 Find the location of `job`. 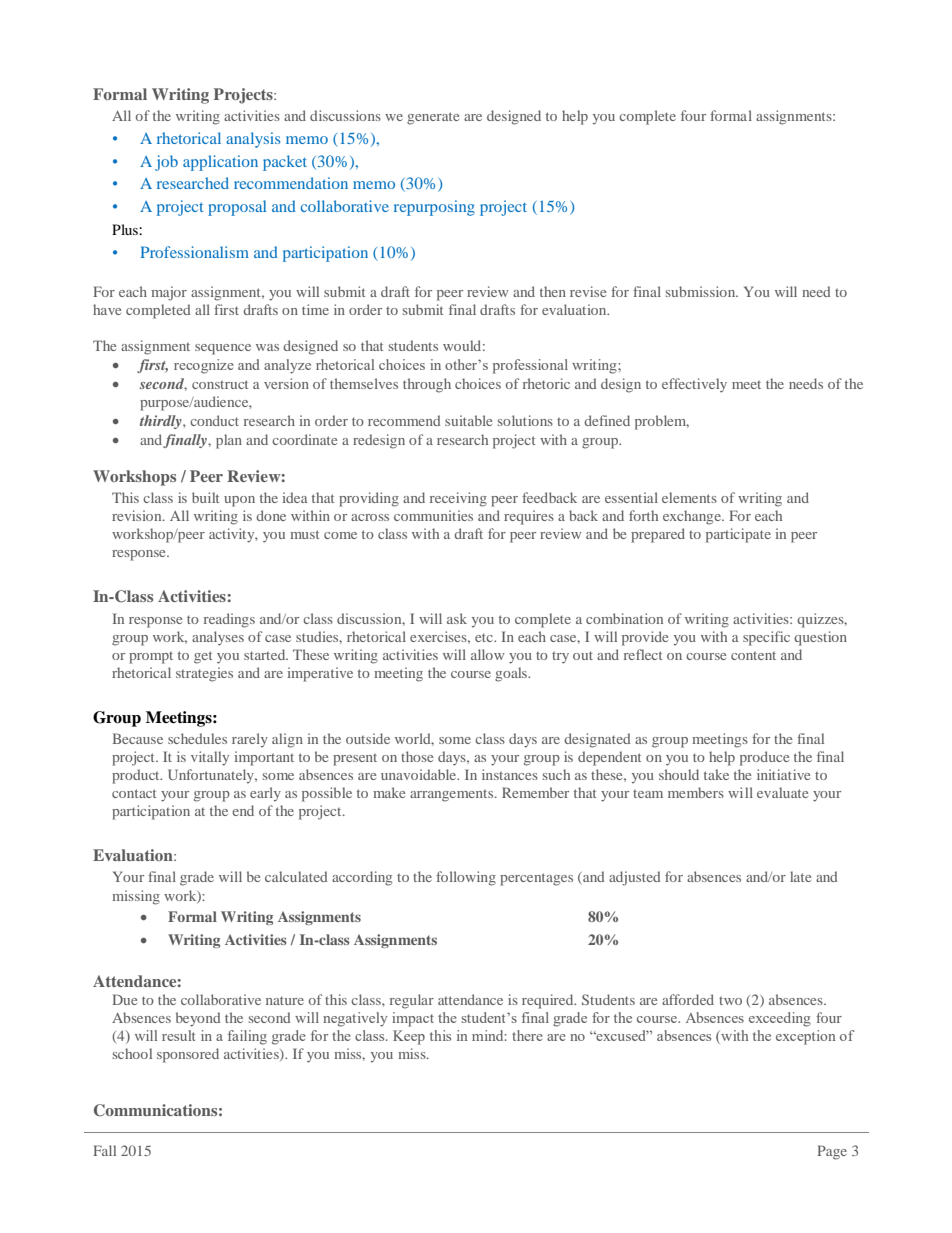

job is located at coordinates (166, 163).
